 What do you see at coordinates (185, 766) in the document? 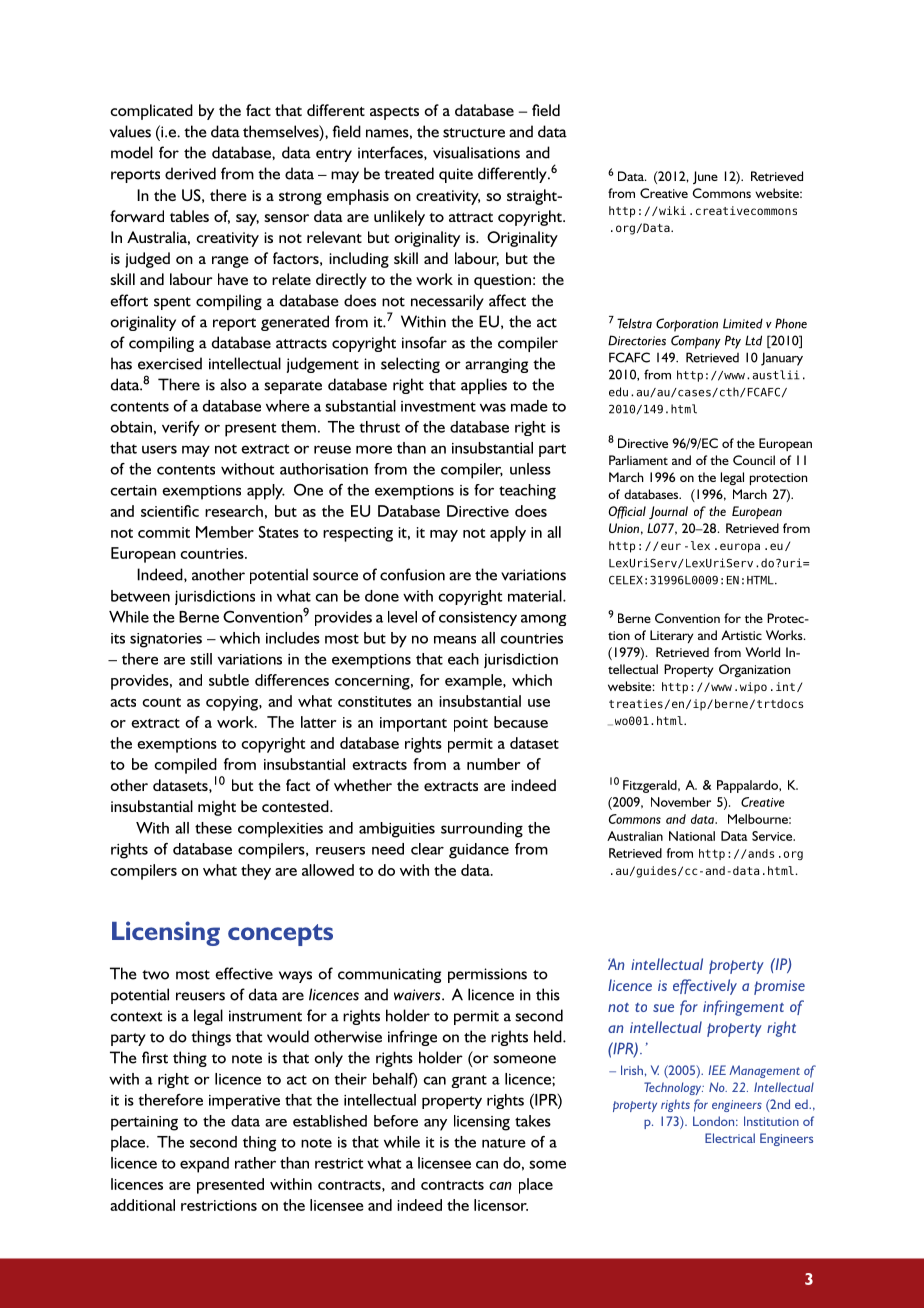
I see `compiled` at bounding box center [185, 766].
